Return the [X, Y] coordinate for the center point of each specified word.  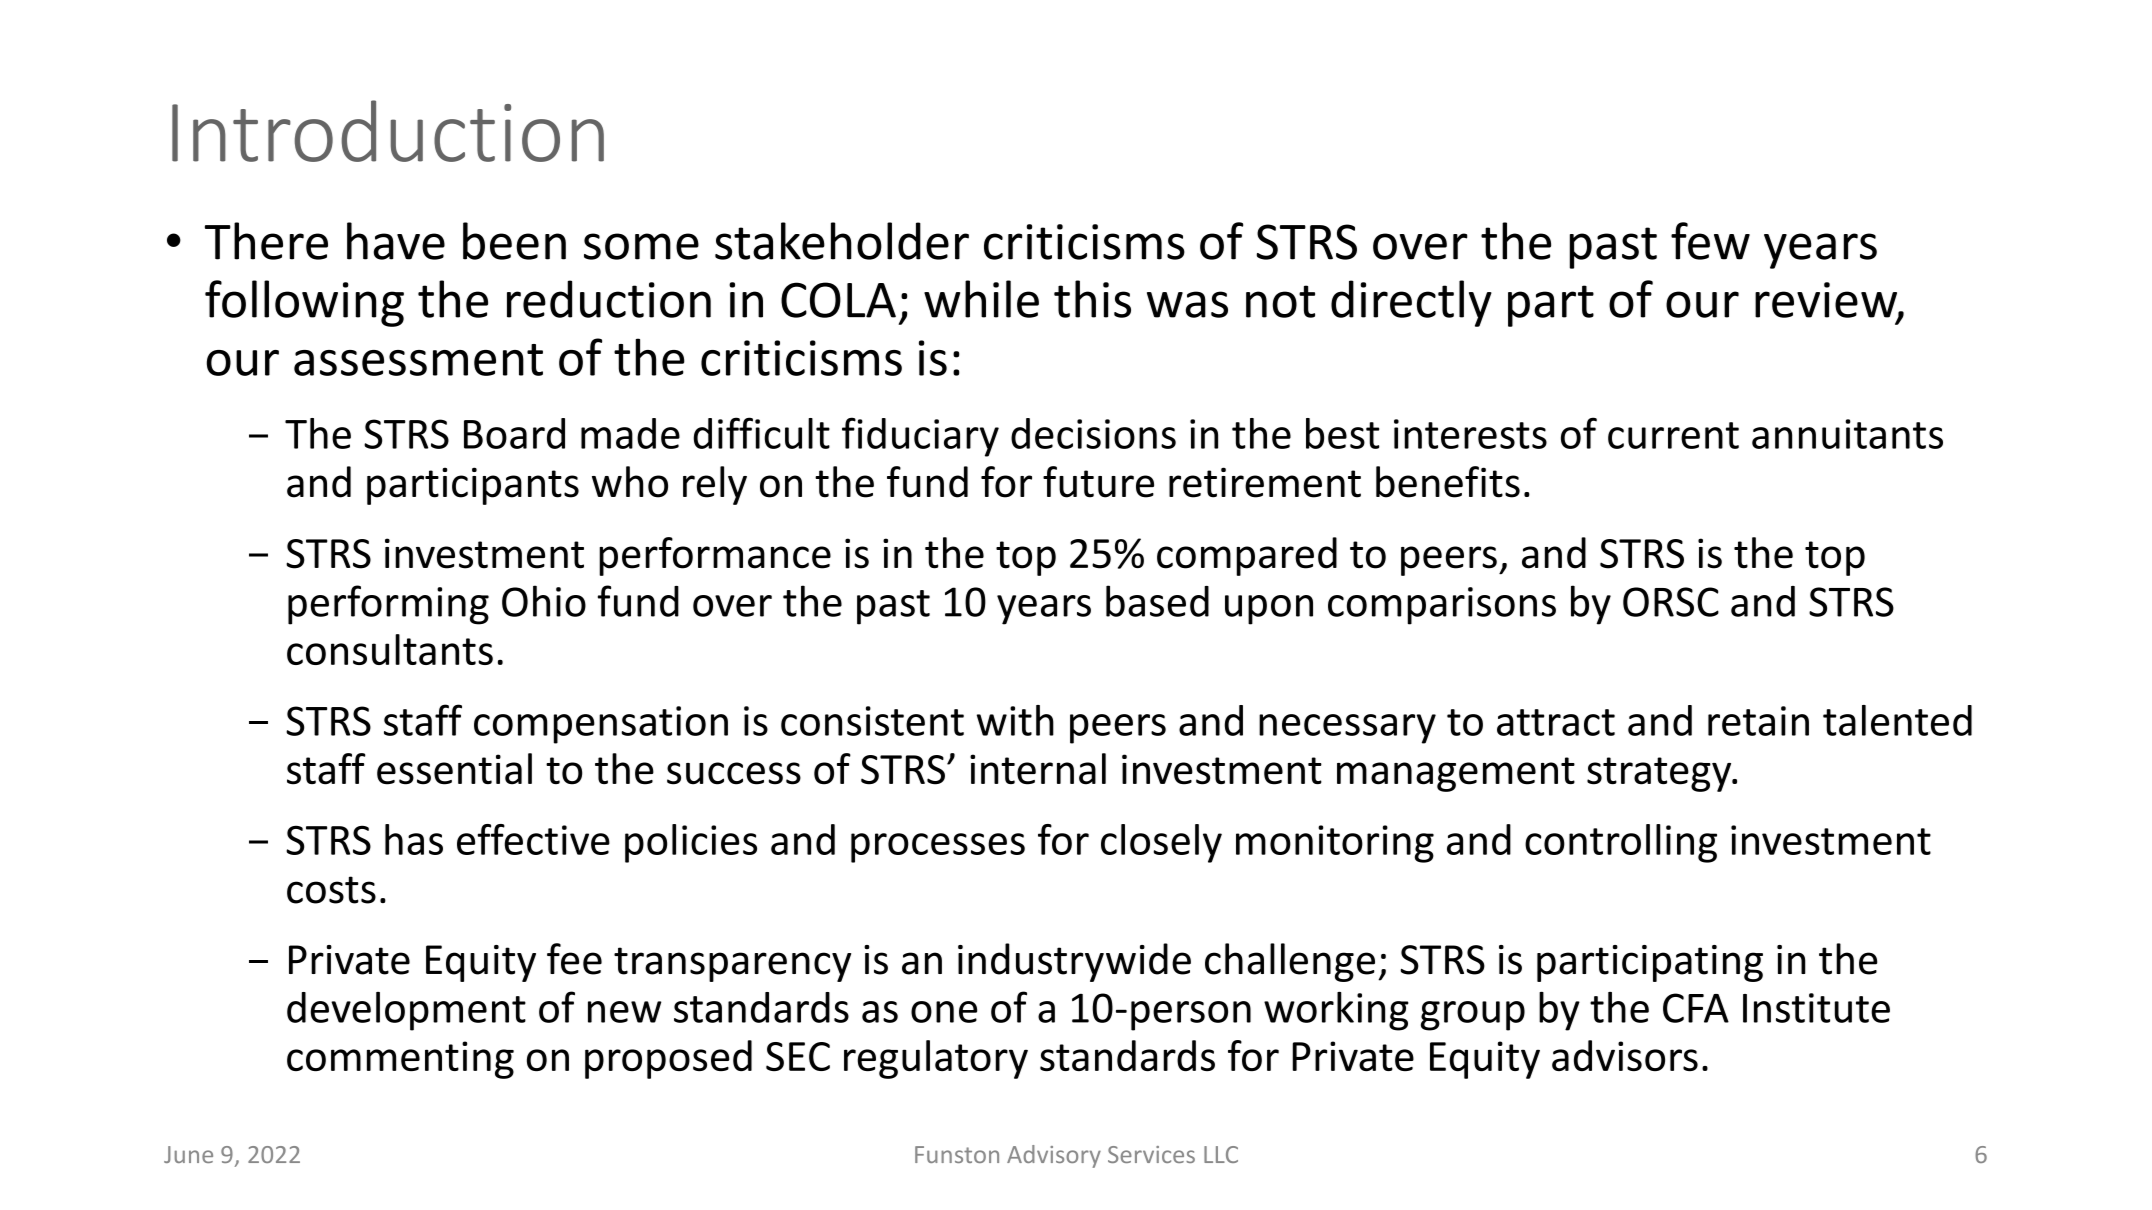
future [1098, 482]
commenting [400, 1060]
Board [514, 433]
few [1710, 241]
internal [1038, 769]
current [1673, 435]
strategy [1660, 774]
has [414, 839]
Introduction [388, 131]
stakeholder [842, 241]
